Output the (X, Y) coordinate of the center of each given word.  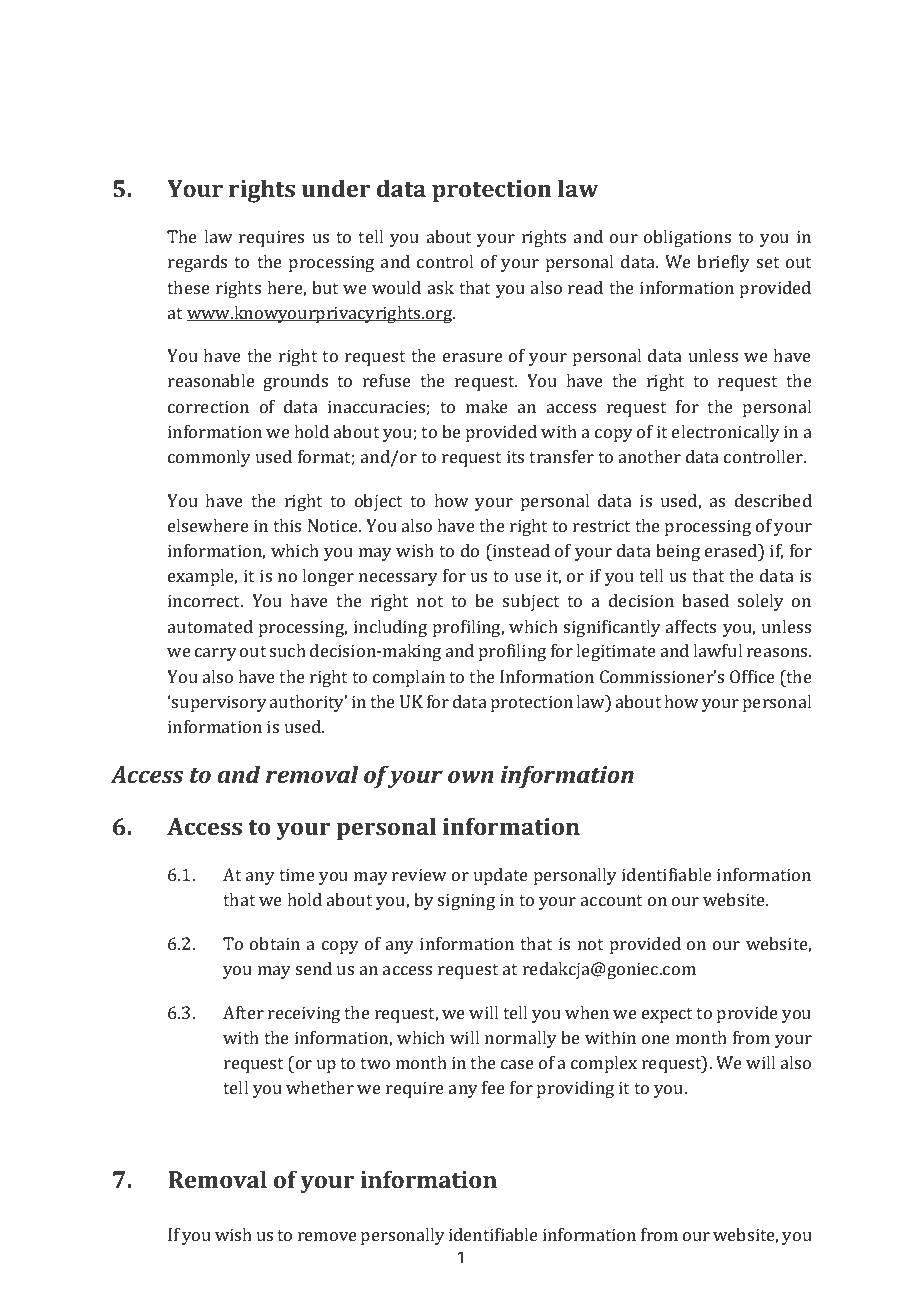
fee (493, 1087)
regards (197, 263)
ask (441, 287)
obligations (687, 238)
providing (575, 1089)
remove (327, 1236)
